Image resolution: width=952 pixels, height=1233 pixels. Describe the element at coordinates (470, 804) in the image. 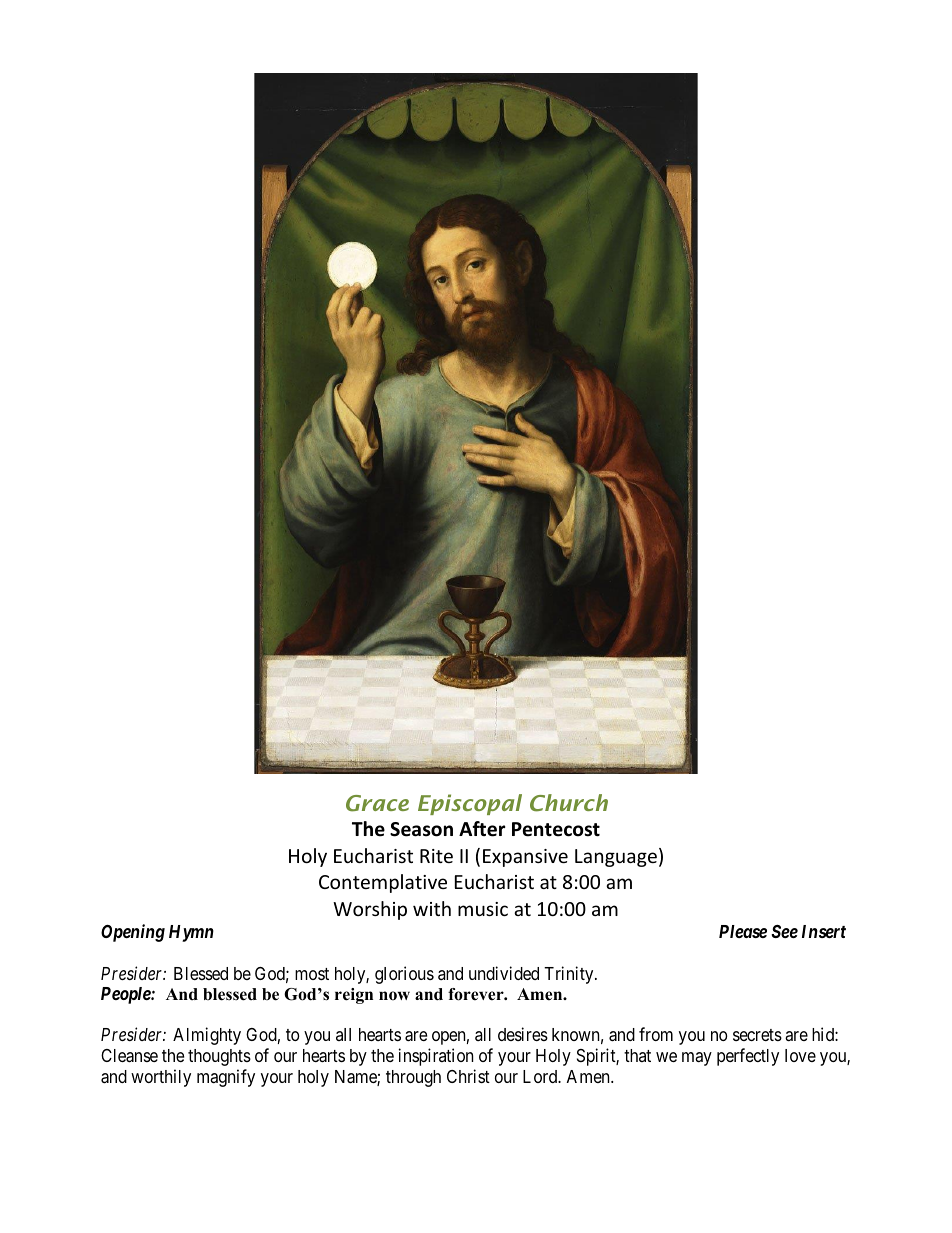

I see `Episcopal` at that location.
